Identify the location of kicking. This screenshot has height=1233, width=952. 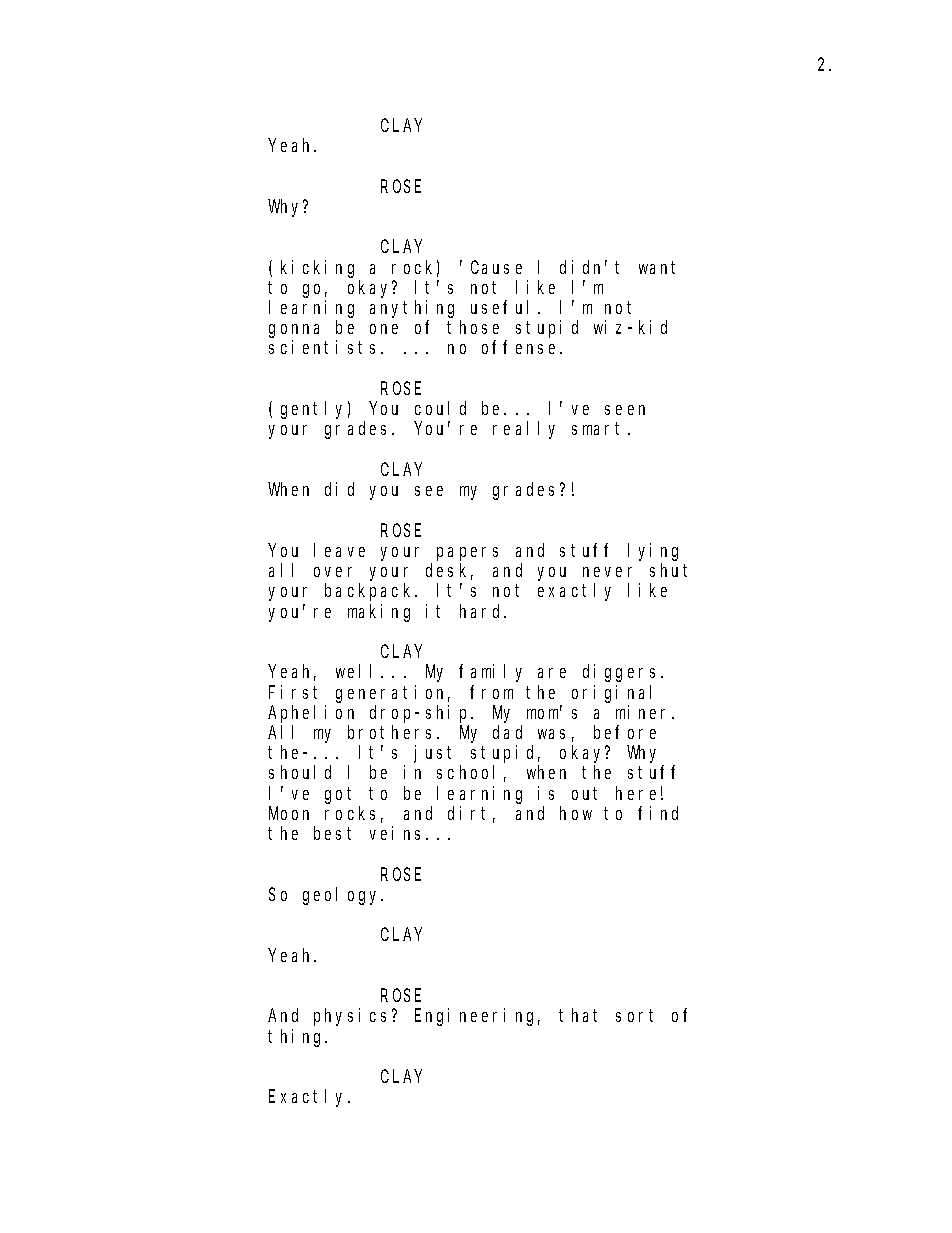
(317, 269).
